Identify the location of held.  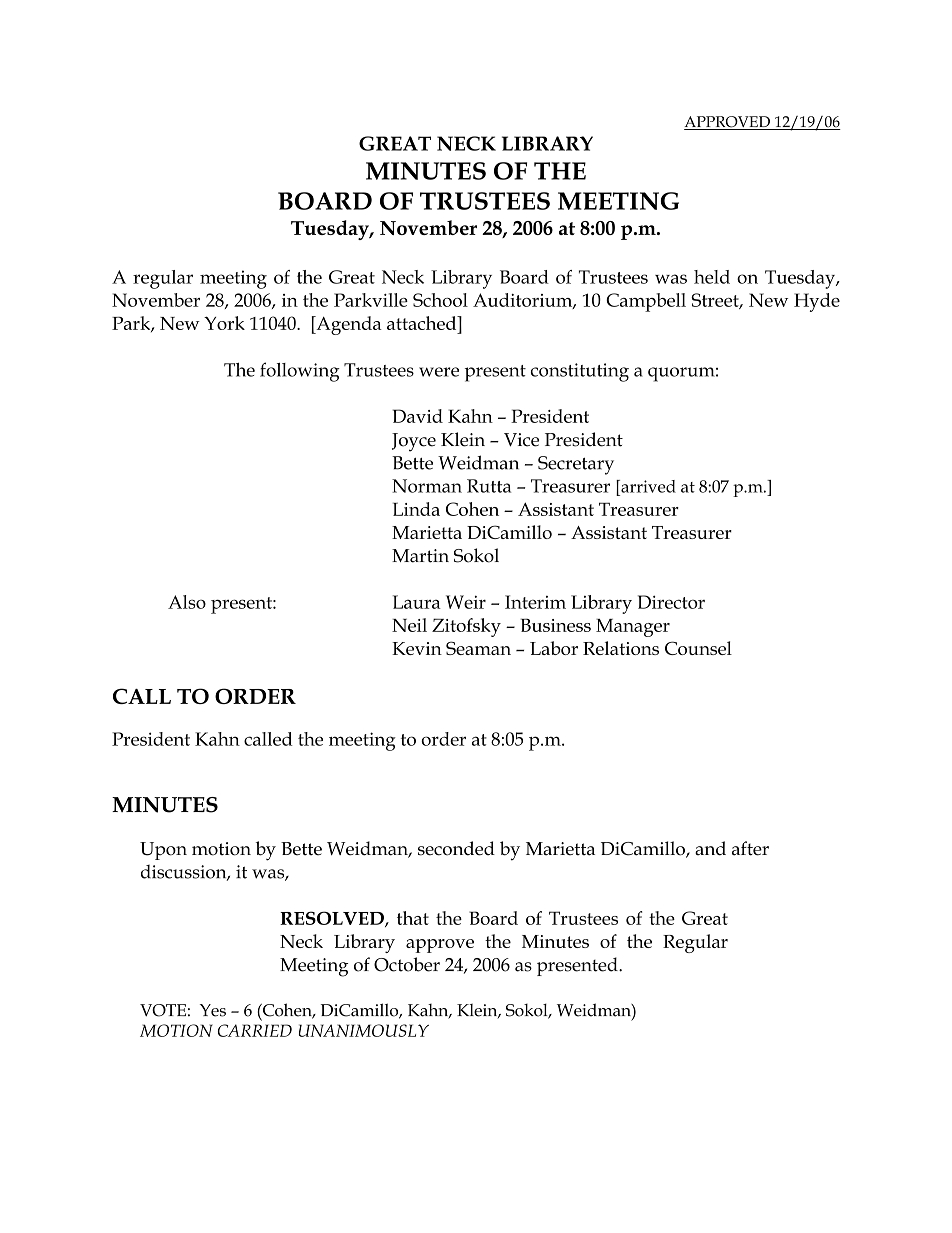
(712, 277).
